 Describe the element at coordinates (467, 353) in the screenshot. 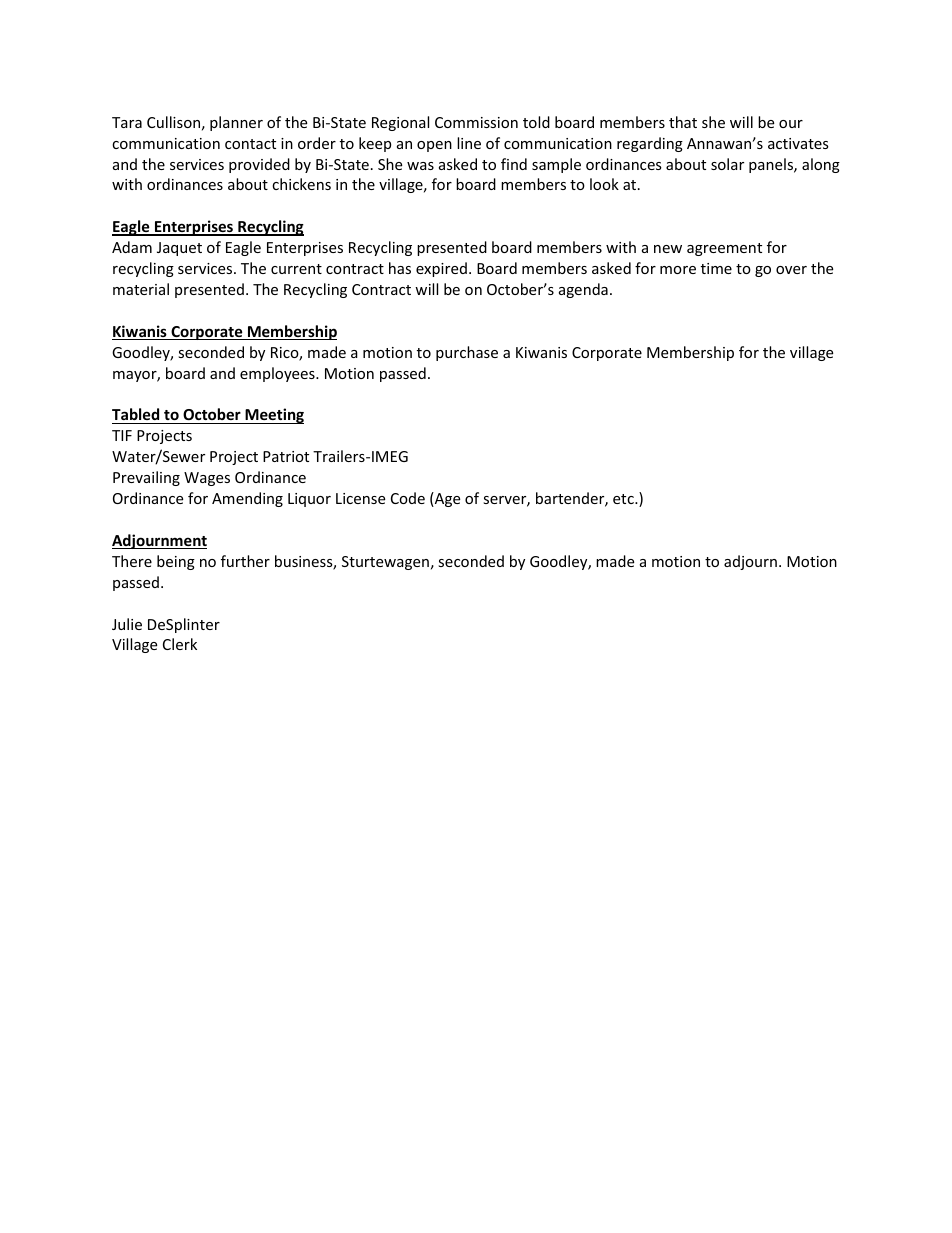

I see `purchase` at that location.
